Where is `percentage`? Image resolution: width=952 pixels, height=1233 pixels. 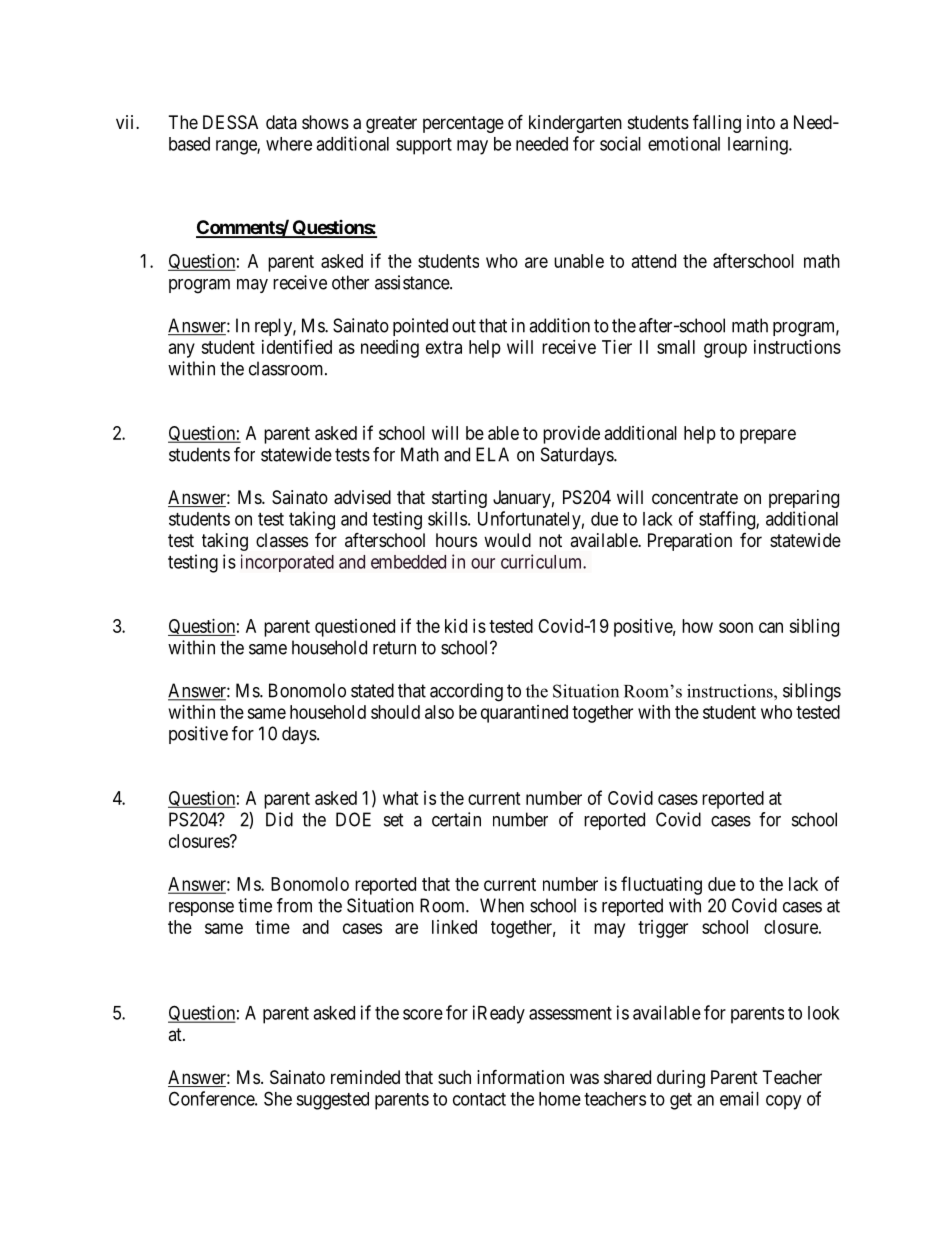
percentage is located at coordinates (463, 124).
